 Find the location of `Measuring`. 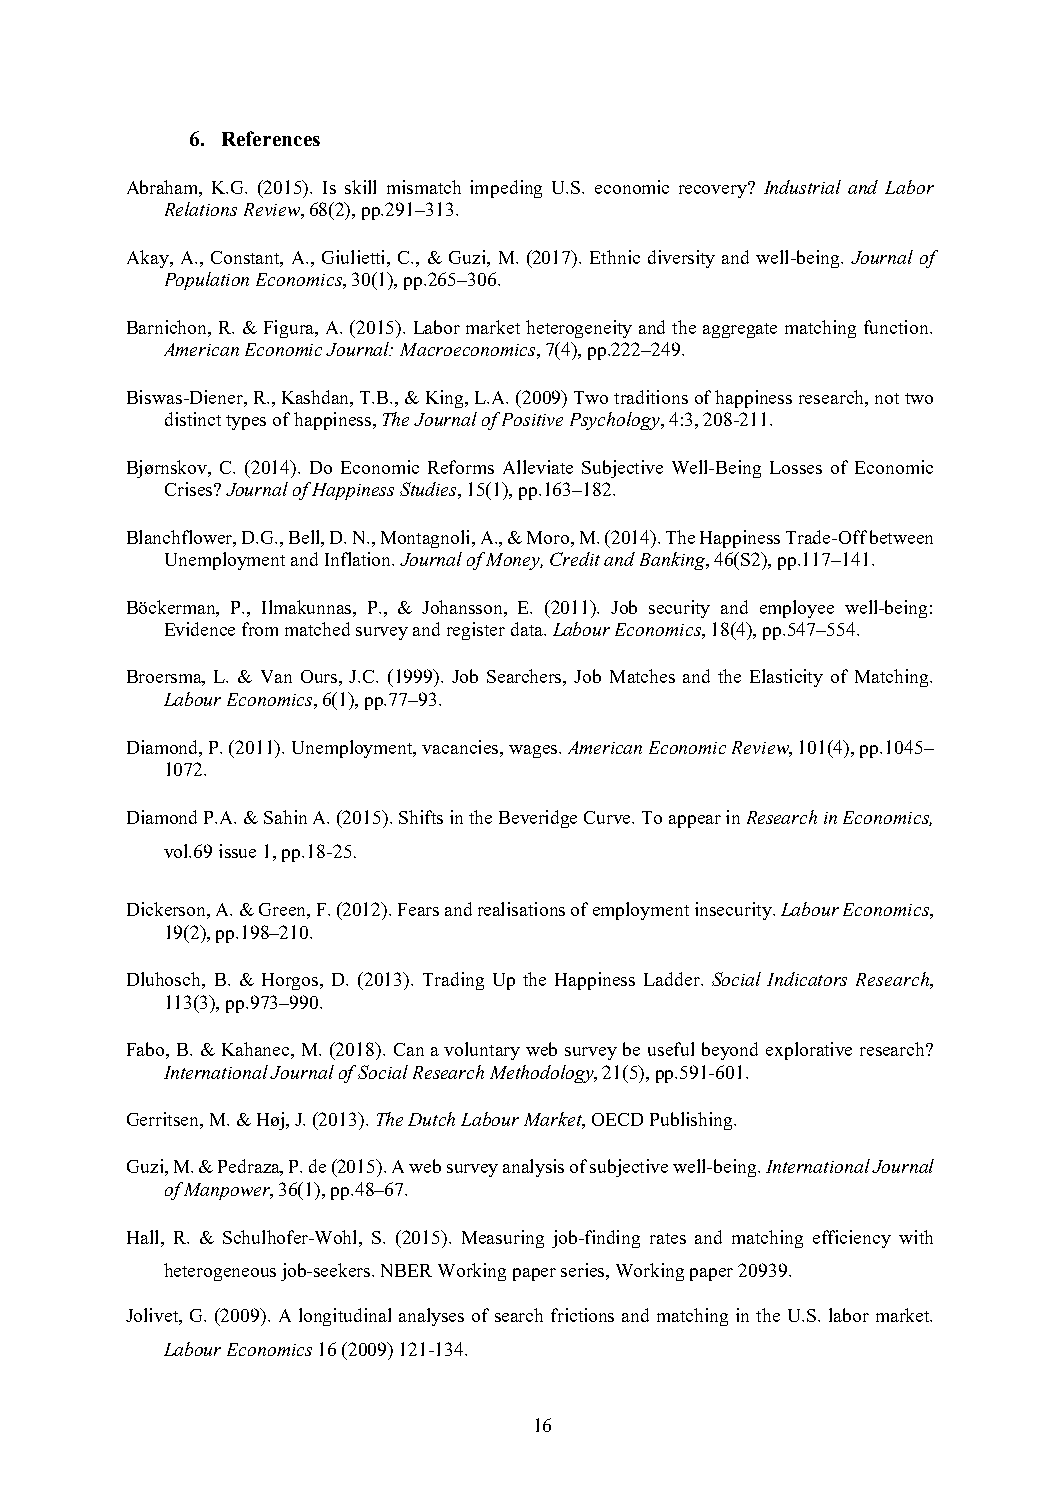

Measuring is located at coordinates (503, 1239).
